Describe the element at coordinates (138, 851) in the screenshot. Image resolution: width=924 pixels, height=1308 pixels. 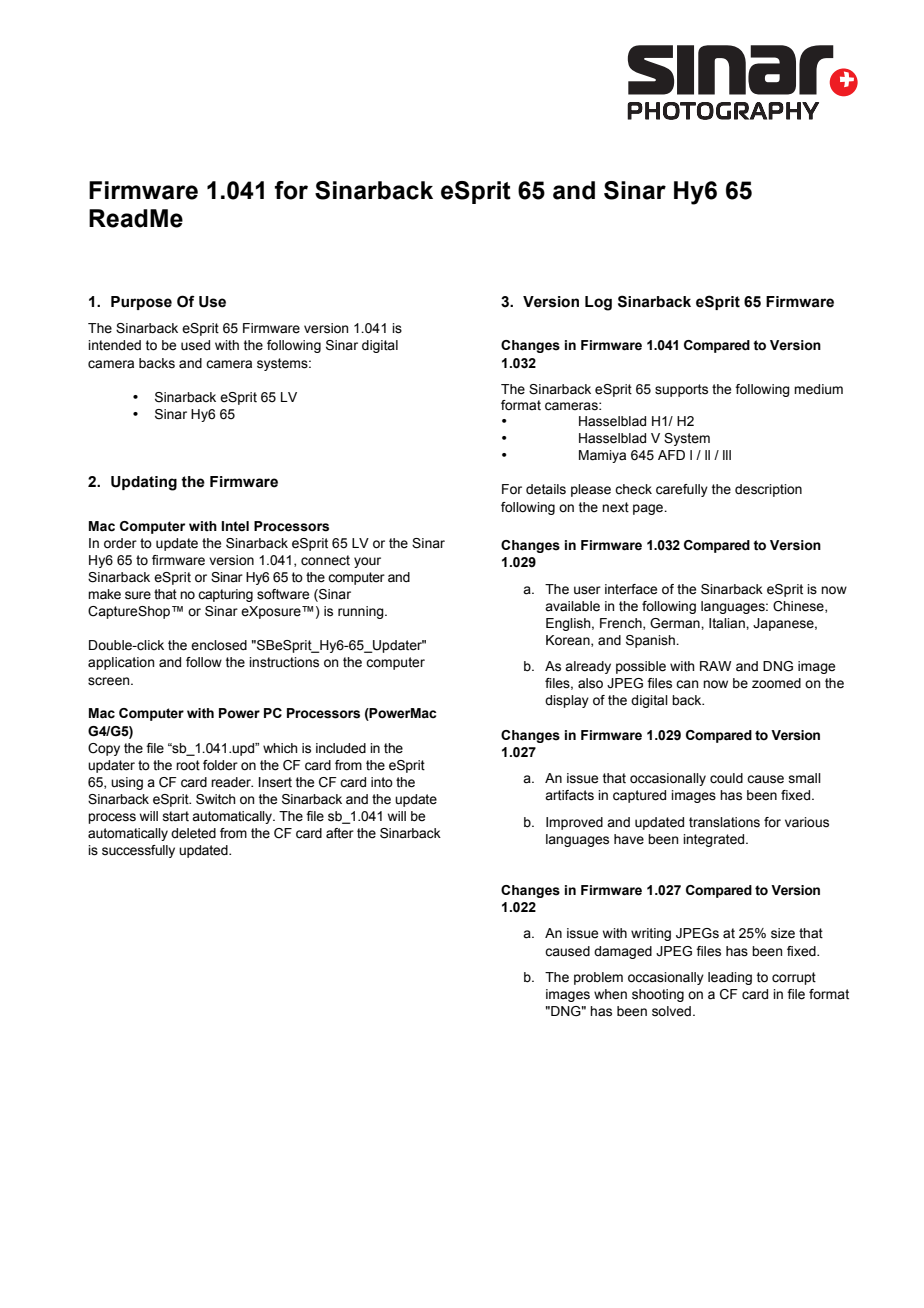
I see `successfully` at that location.
